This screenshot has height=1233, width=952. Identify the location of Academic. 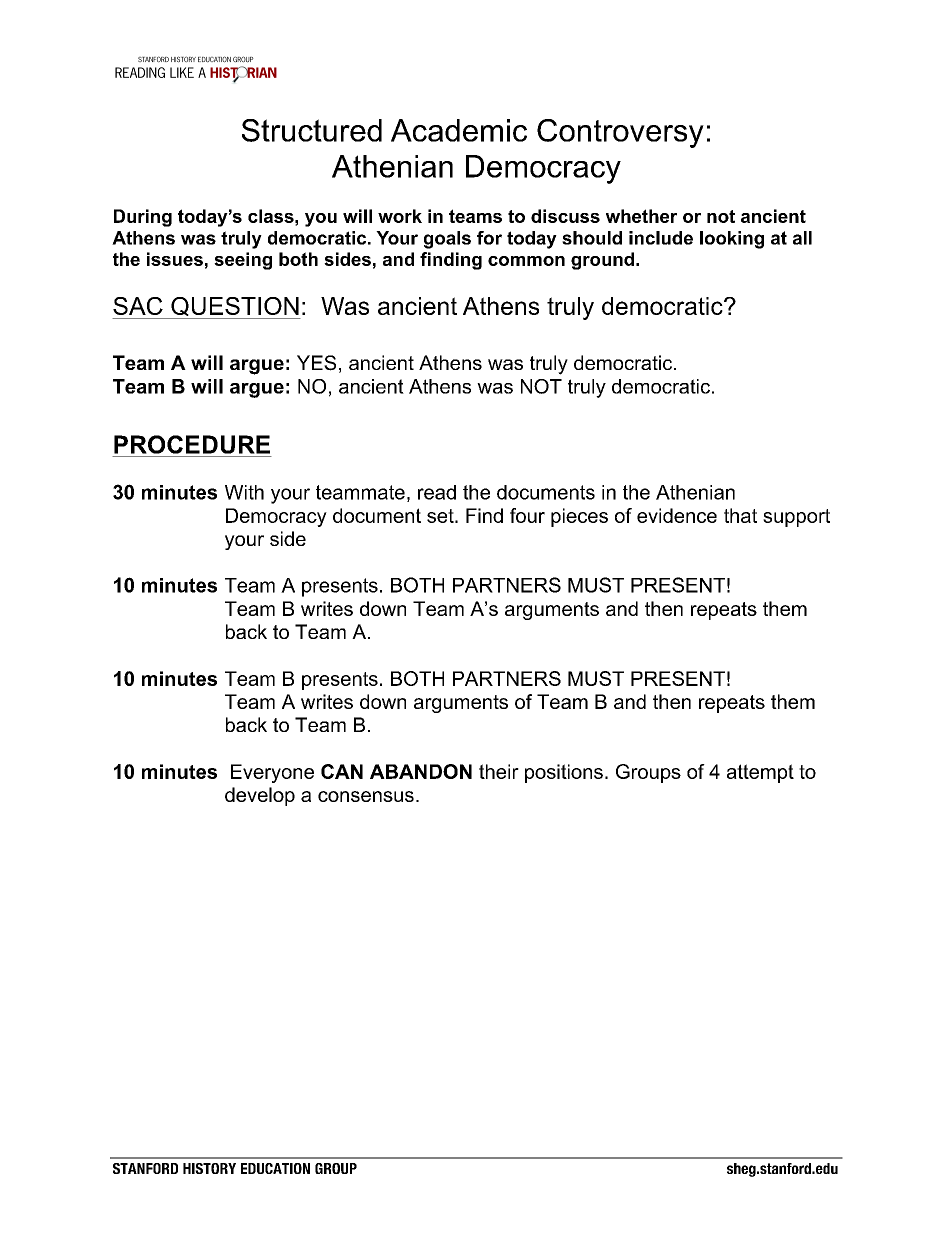
(459, 130).
